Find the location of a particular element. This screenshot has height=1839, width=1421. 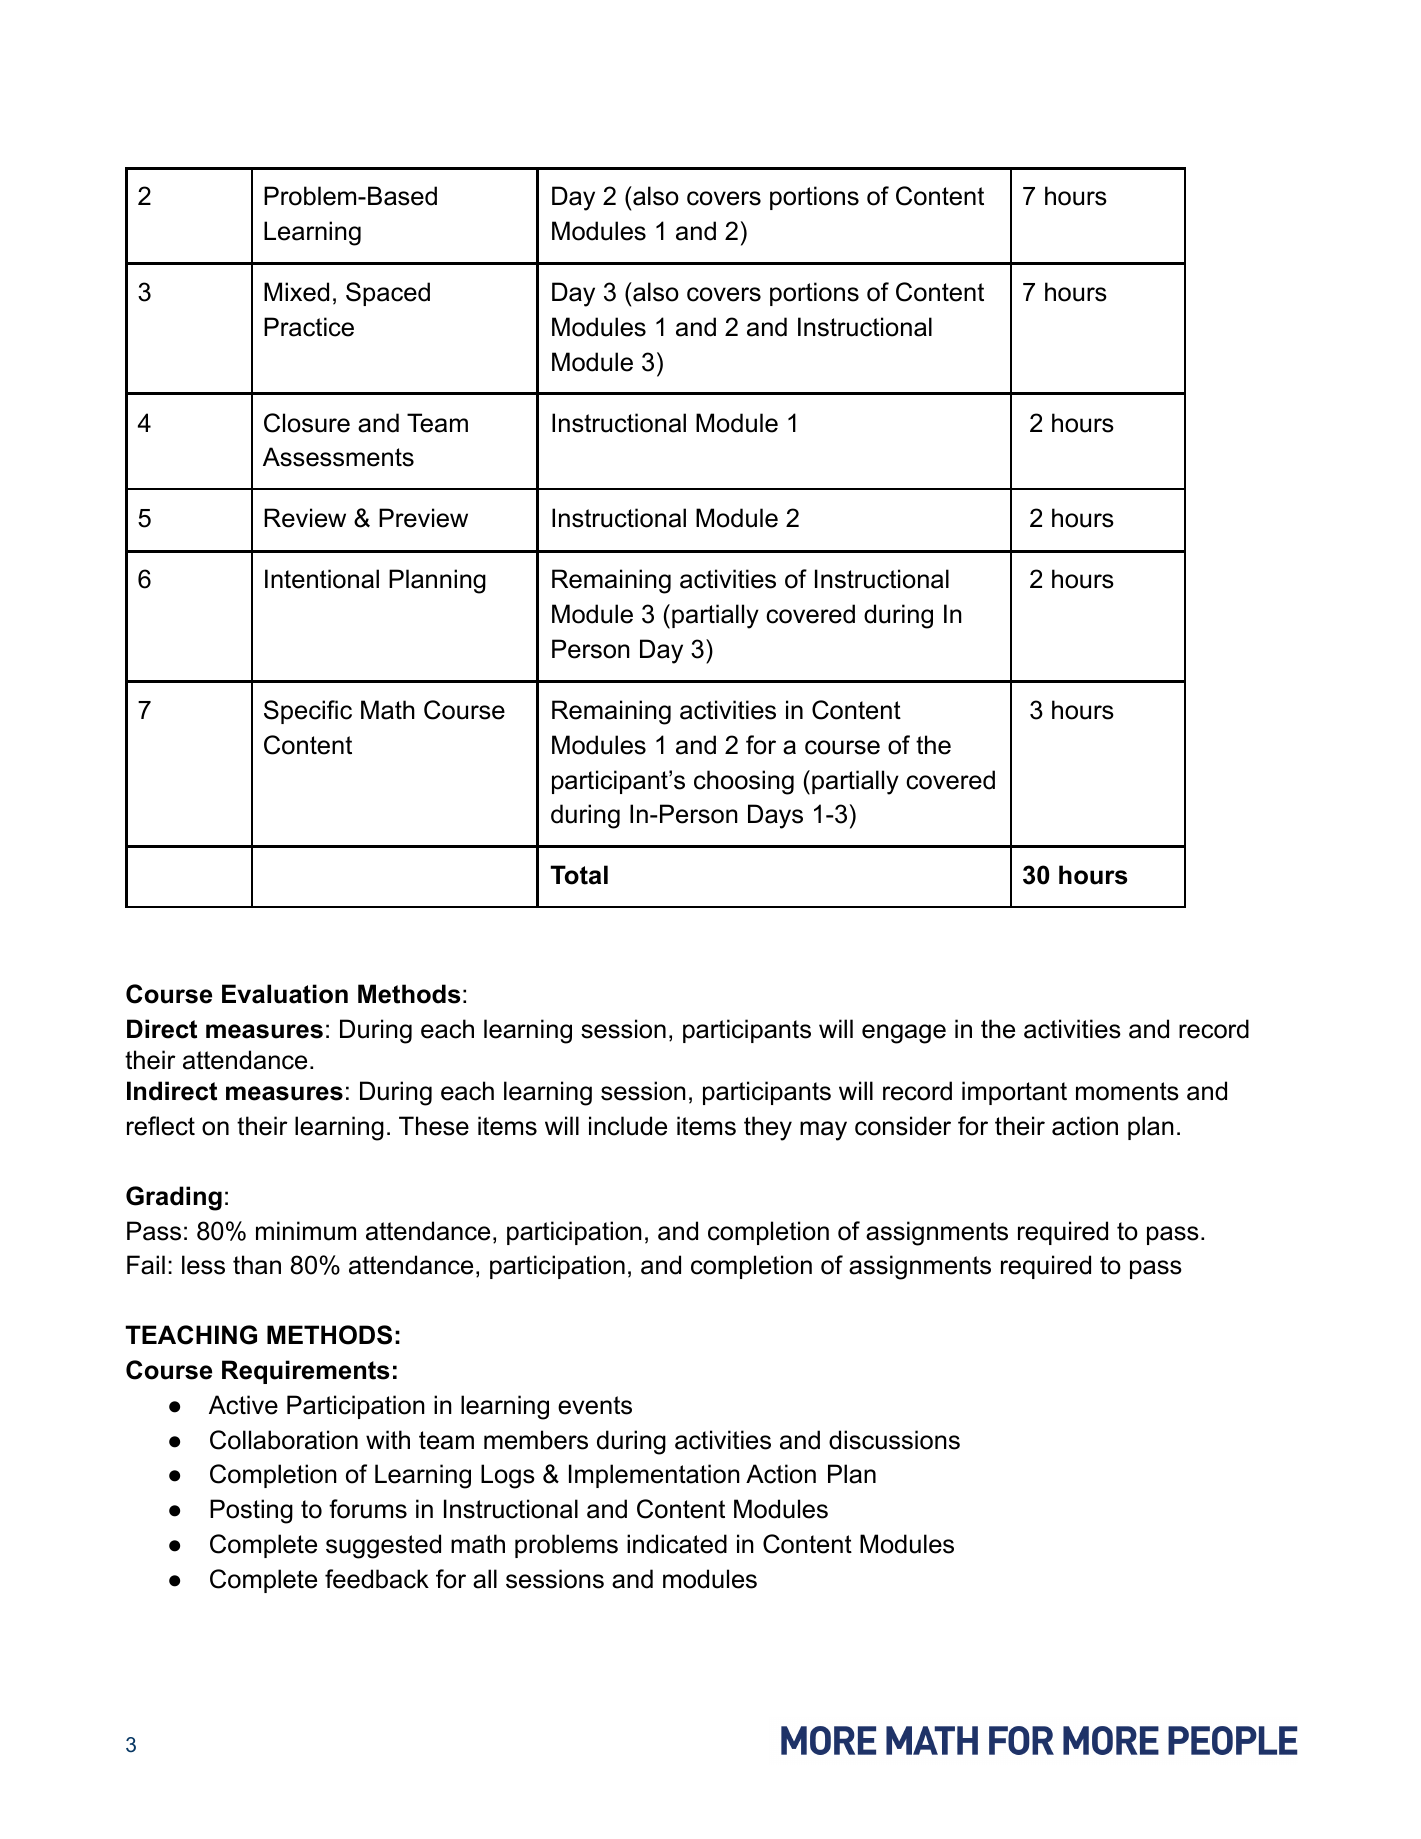

than is located at coordinates (257, 1265).
